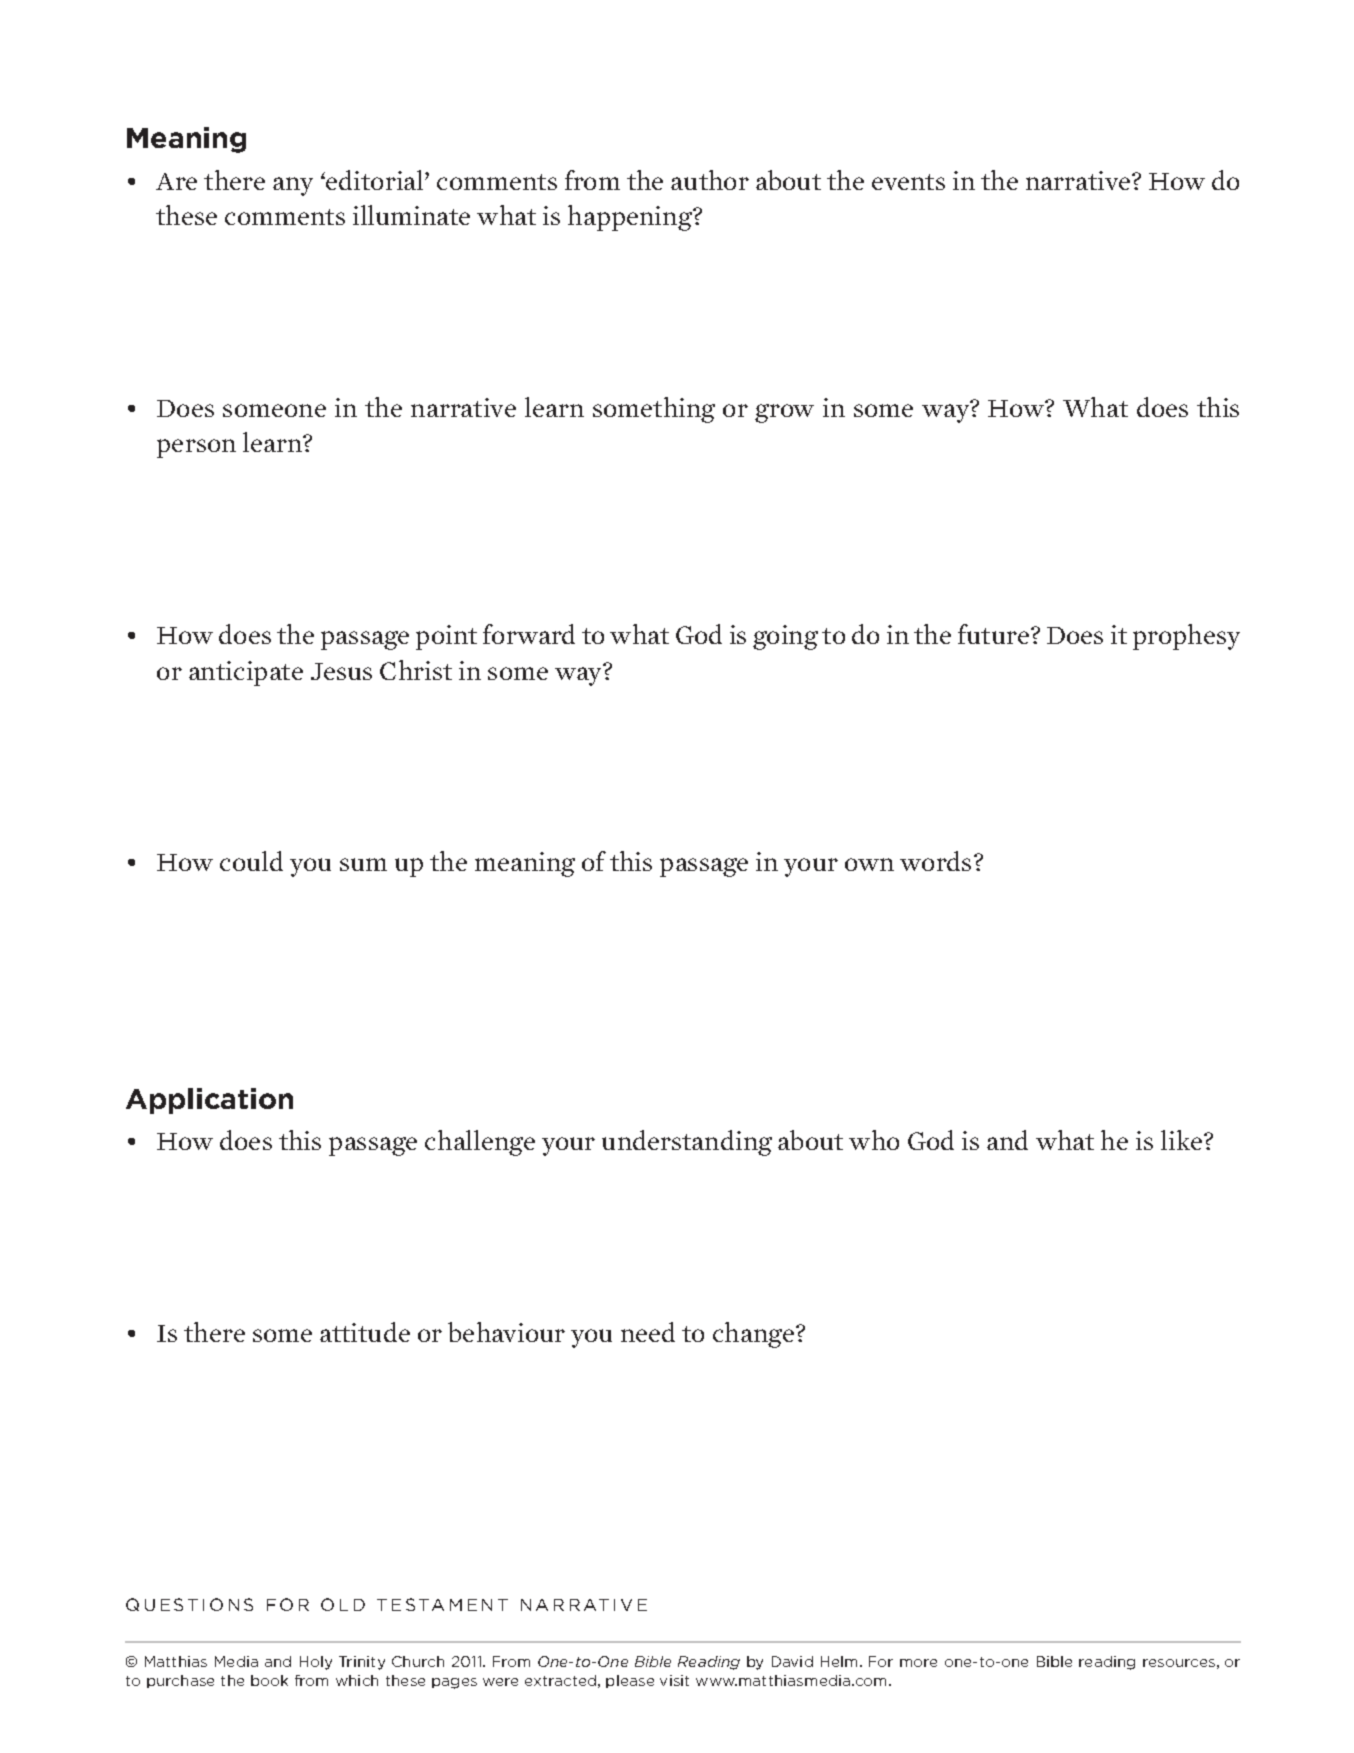 Image resolution: width=1354 pixels, height=1753 pixels. I want to click on could, so click(251, 861).
